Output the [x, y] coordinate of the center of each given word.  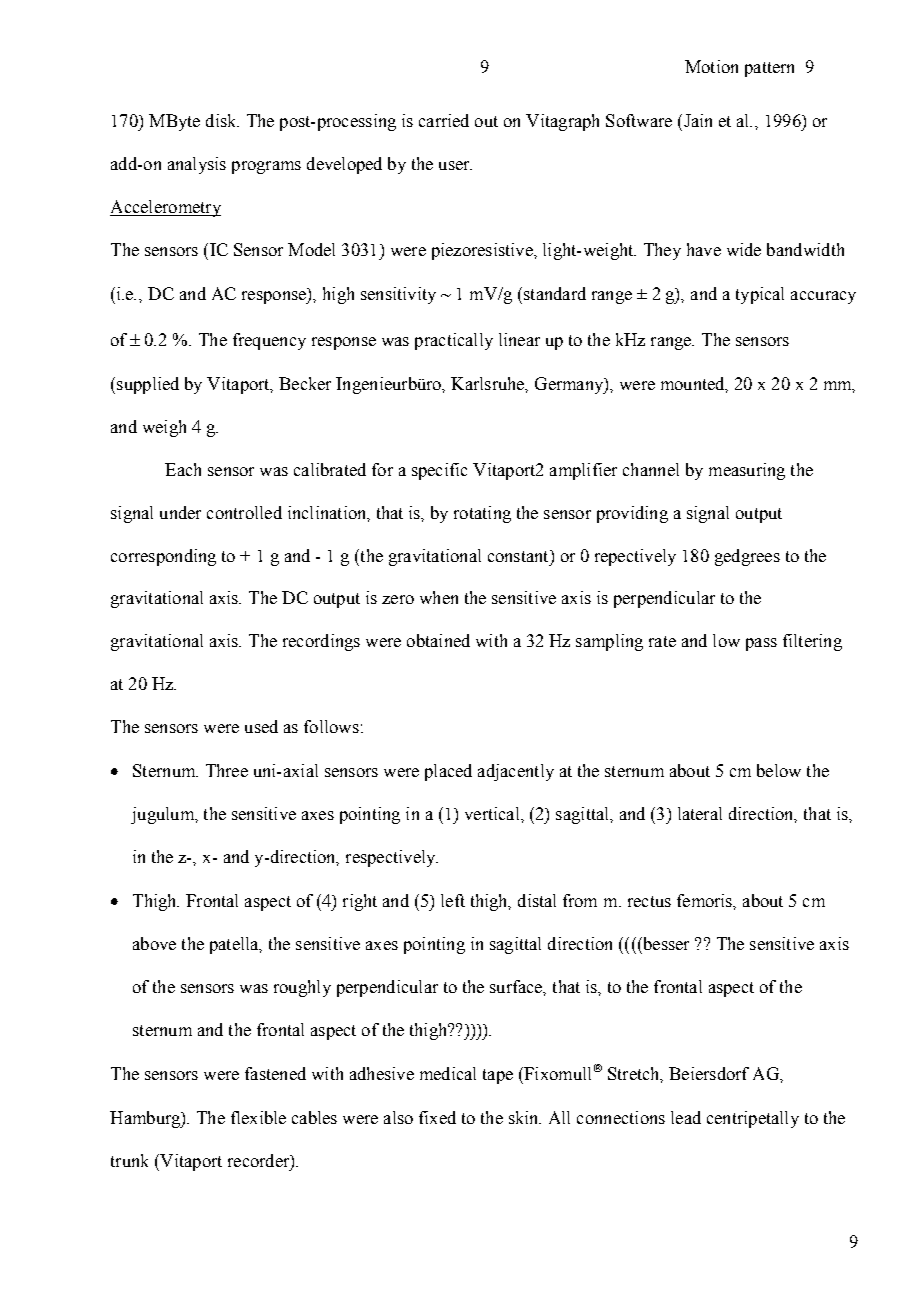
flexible [258, 1117]
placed [448, 772]
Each [183, 469]
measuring [747, 471]
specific [439, 471]
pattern [769, 69]
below [779, 770]
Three [227, 770]
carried [444, 120]
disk [222, 120]
